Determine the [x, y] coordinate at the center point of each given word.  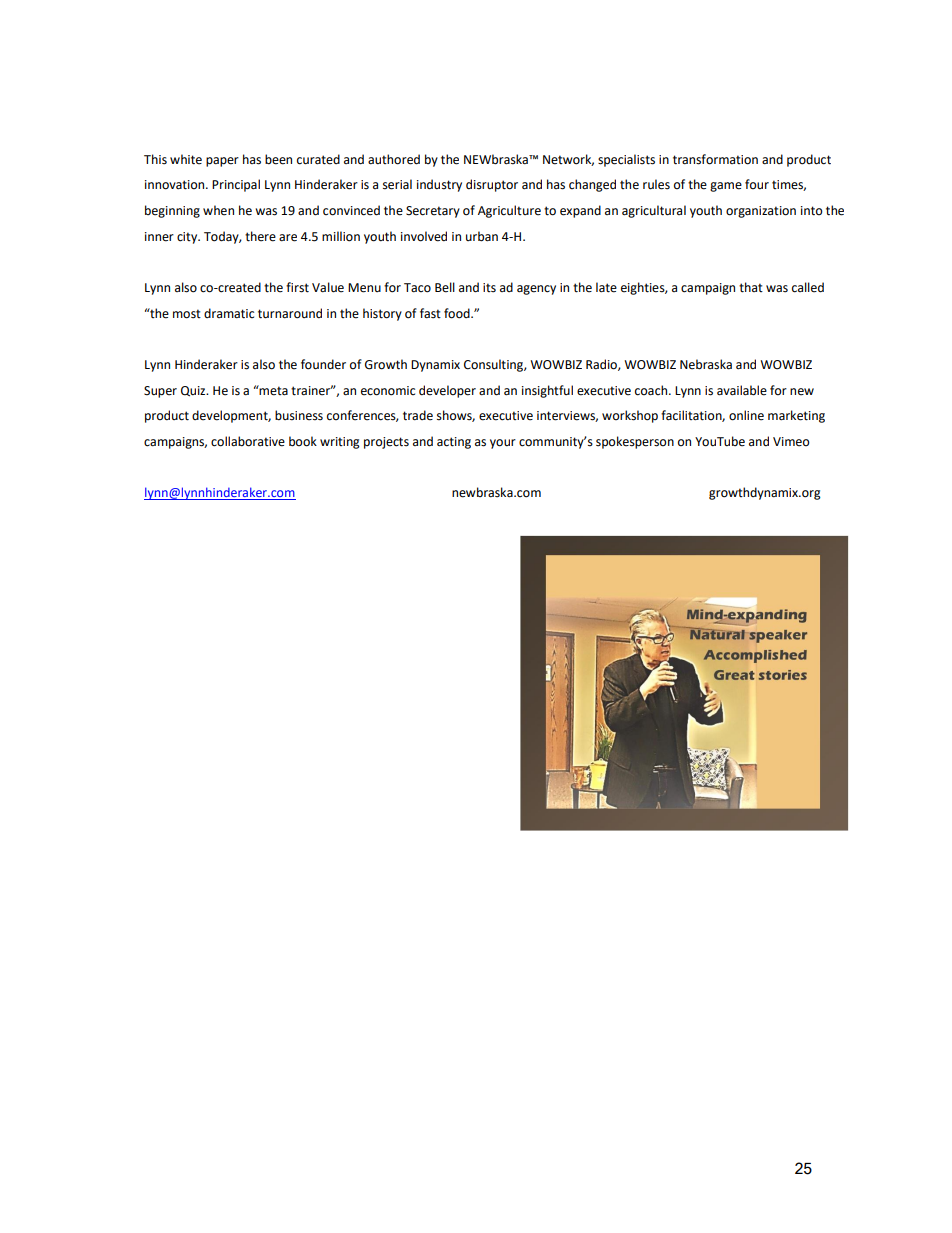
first [297, 287]
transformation [715, 159]
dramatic [229, 313]
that [751, 287]
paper [222, 162]
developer [447, 391]
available [742, 390]
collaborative [248, 441]
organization [761, 212]
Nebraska [706, 364]
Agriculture [509, 211]
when [218, 210]
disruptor [492, 185]
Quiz [194, 391]
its [489, 288]
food [458, 313]
